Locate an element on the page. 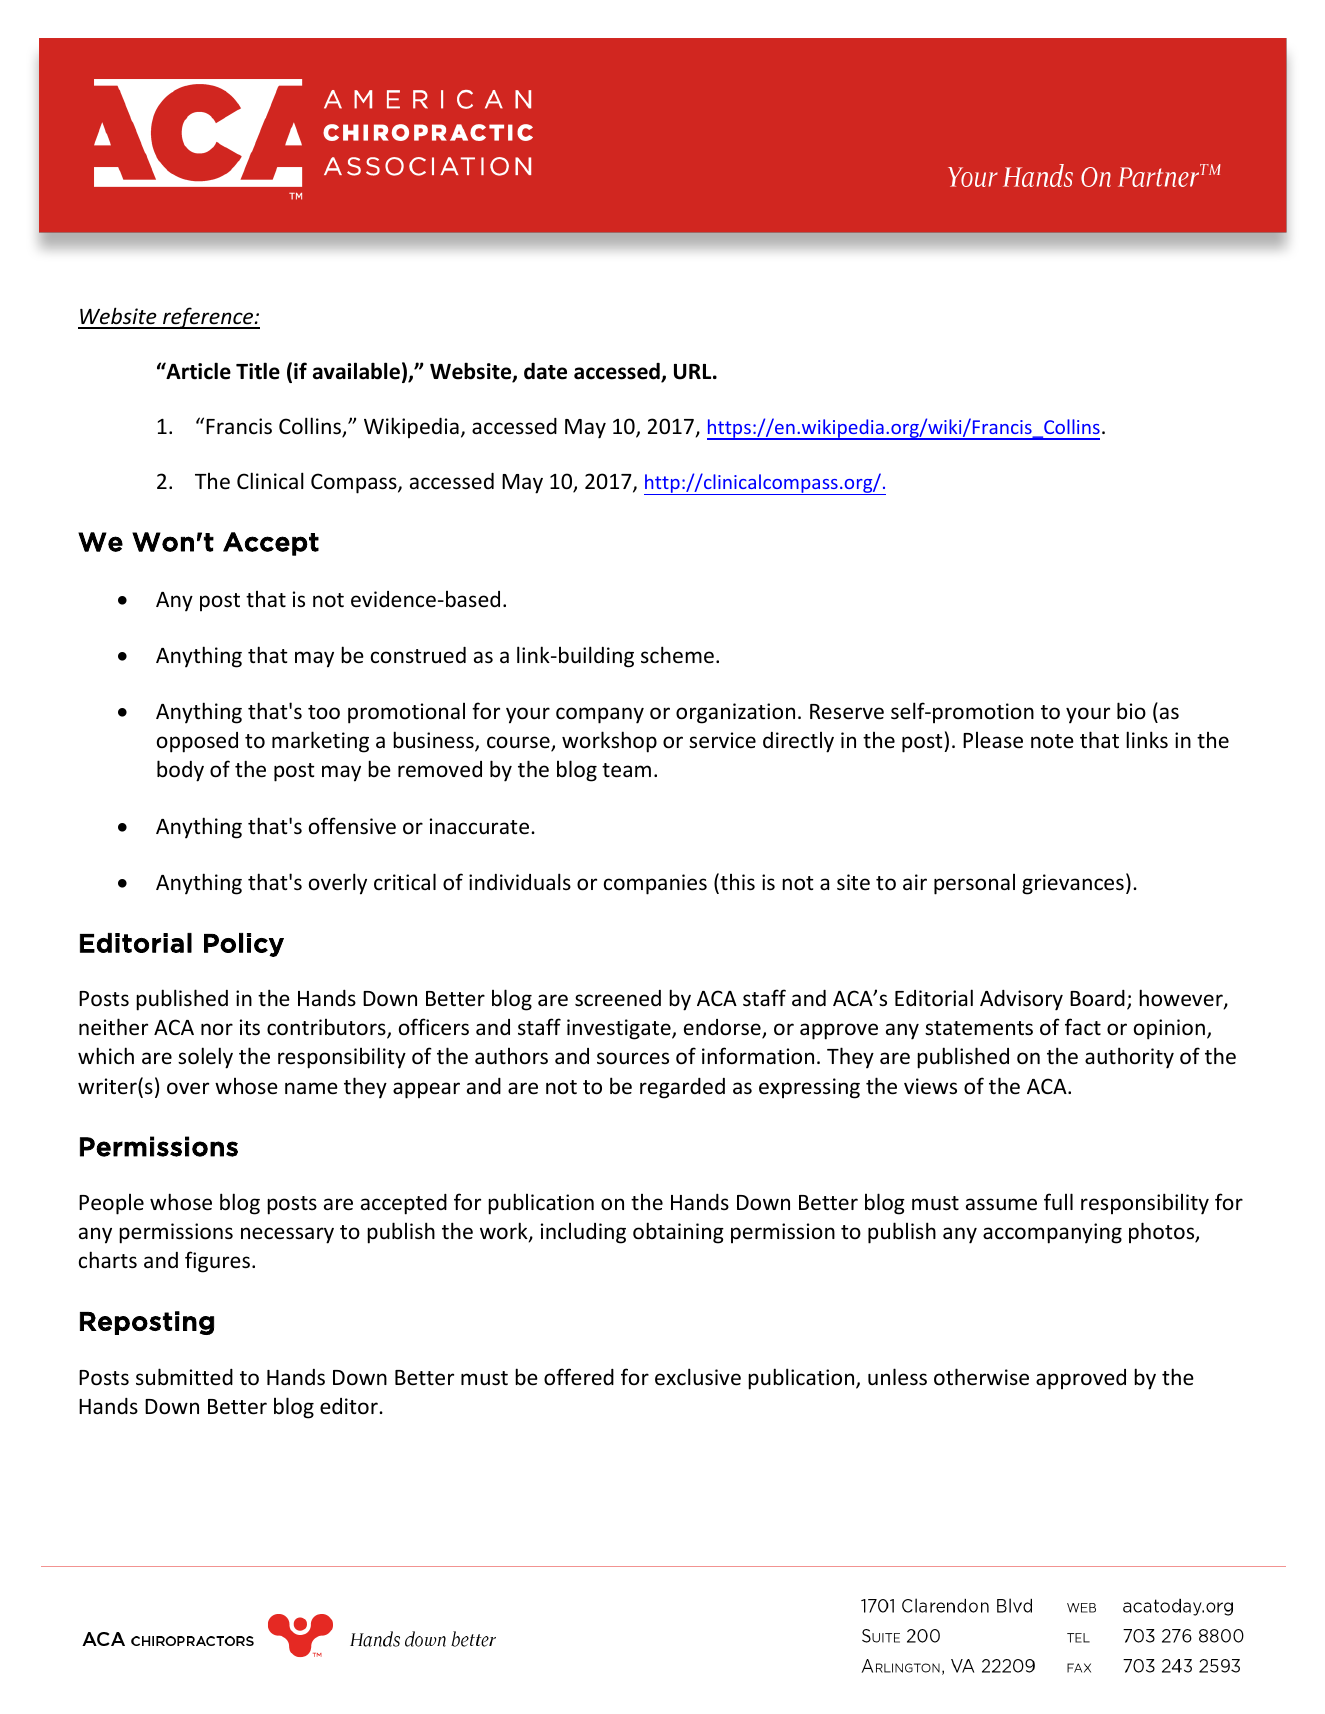 This page has height=1714, width=1325. Policy is located at coordinates (244, 945).
